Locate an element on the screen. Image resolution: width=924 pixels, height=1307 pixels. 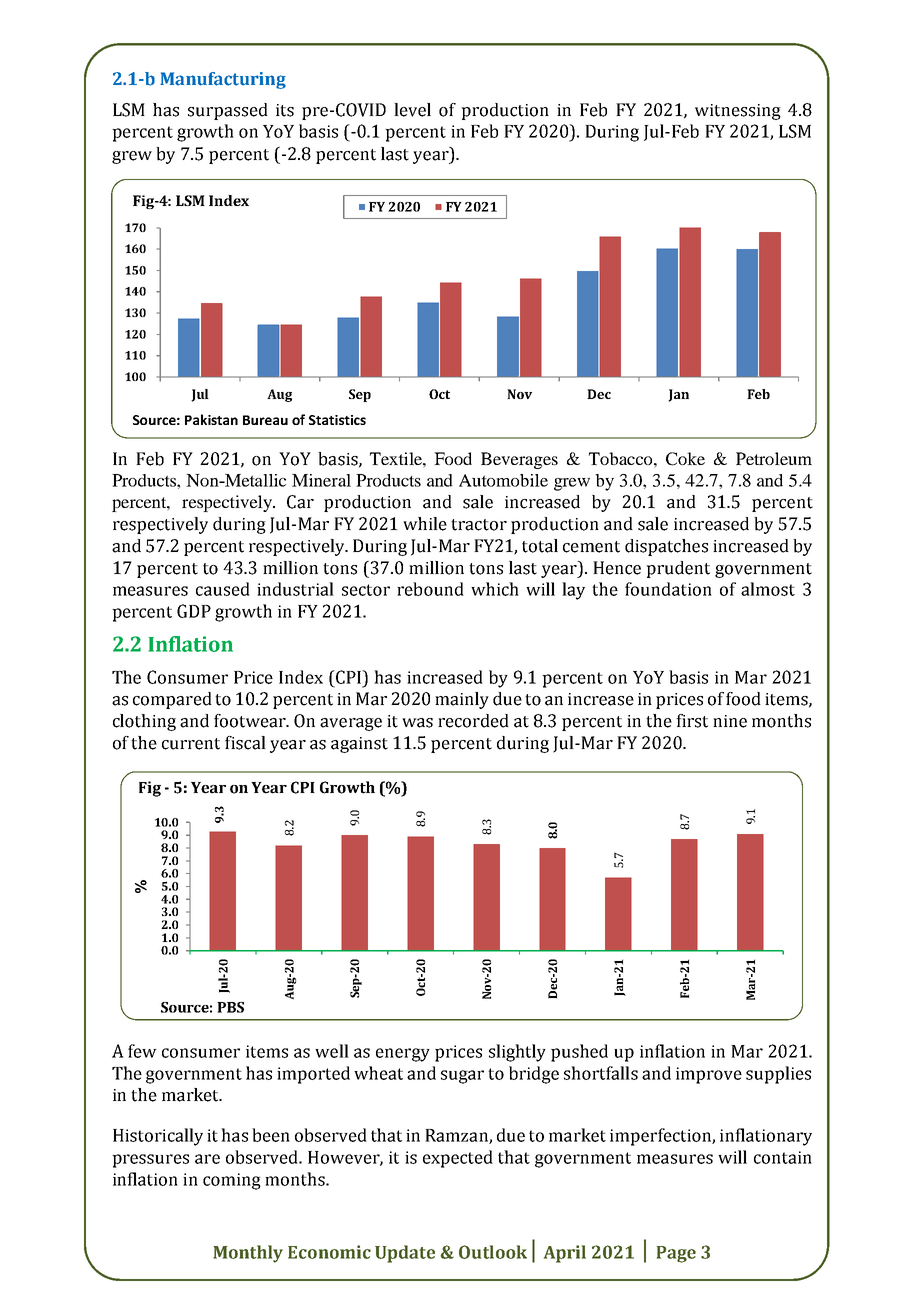
level is located at coordinates (412, 110).
